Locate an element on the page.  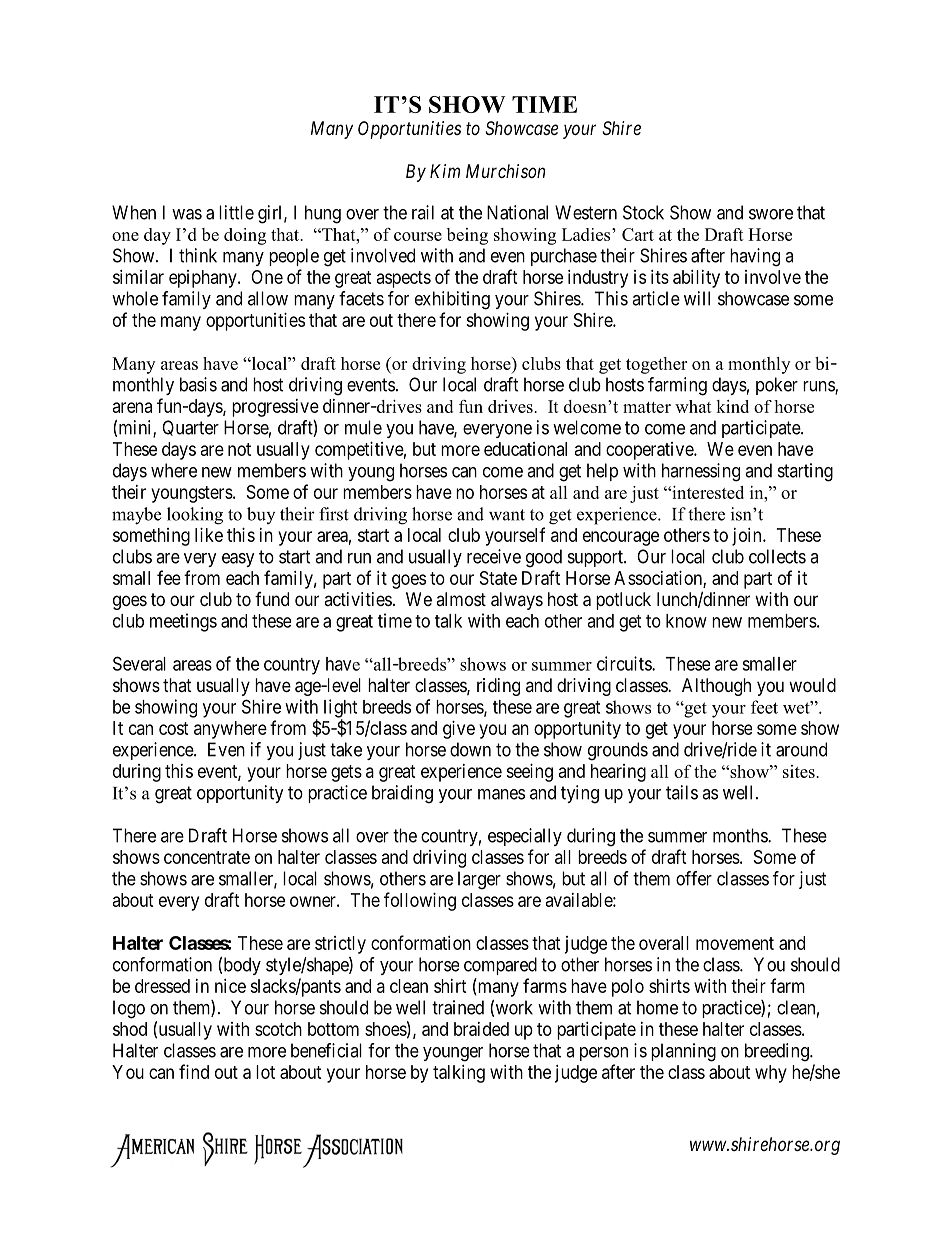
cost is located at coordinates (174, 728).
